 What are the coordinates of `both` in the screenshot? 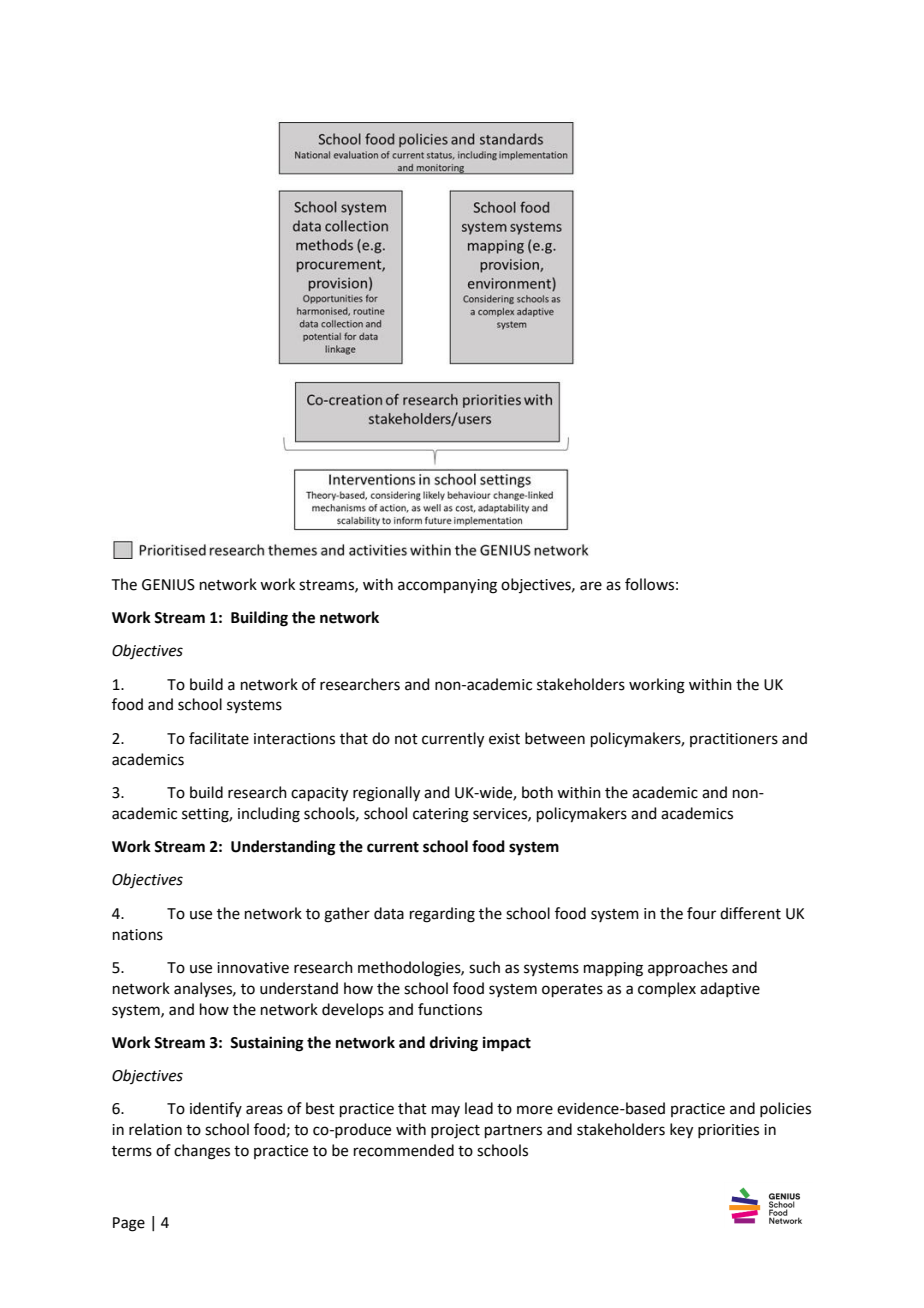 It's located at (537, 792).
